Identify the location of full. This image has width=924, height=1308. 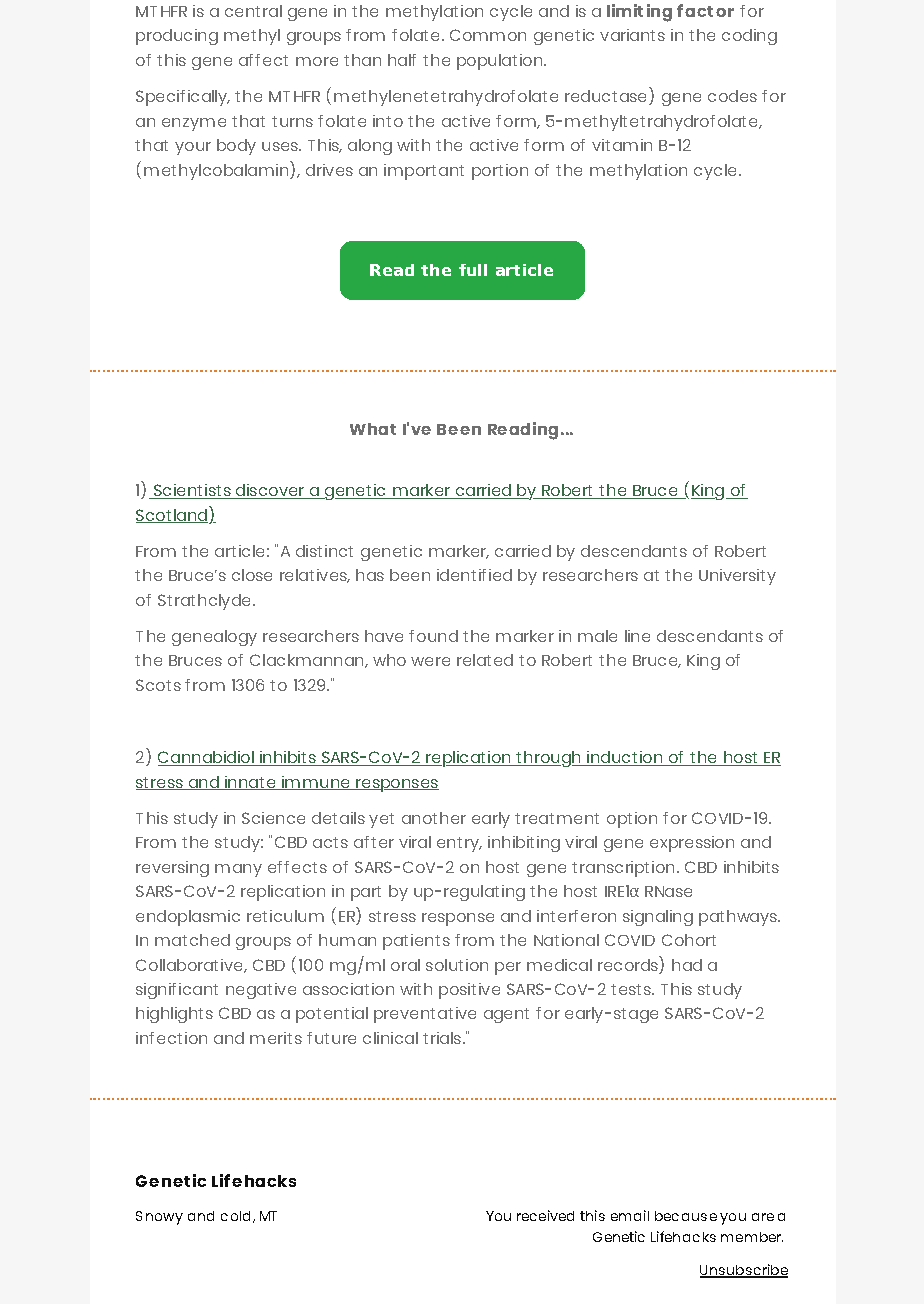
(473, 270).
